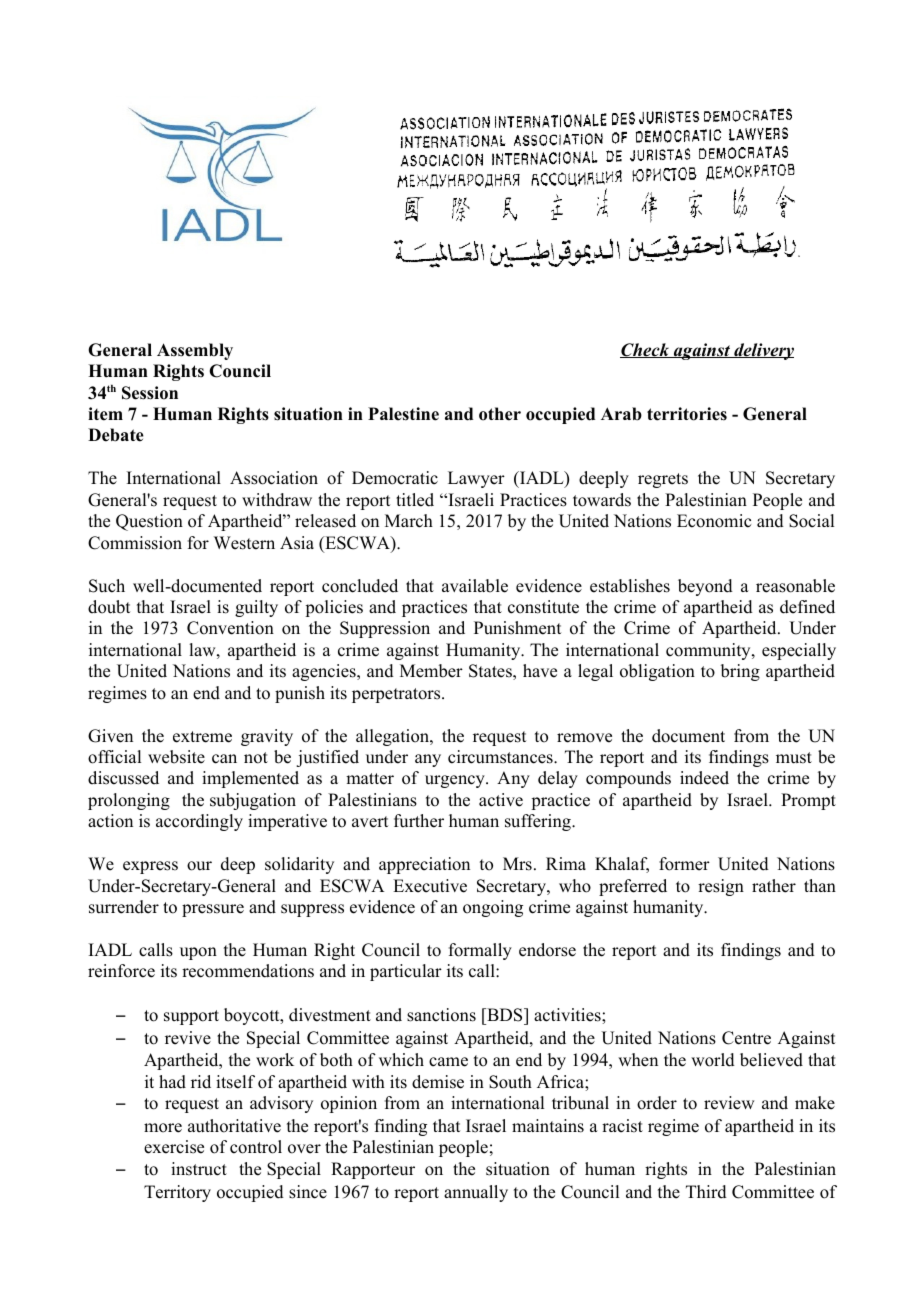  Describe the element at coordinates (195, 351) in the screenshot. I see `Assembly` at that location.
